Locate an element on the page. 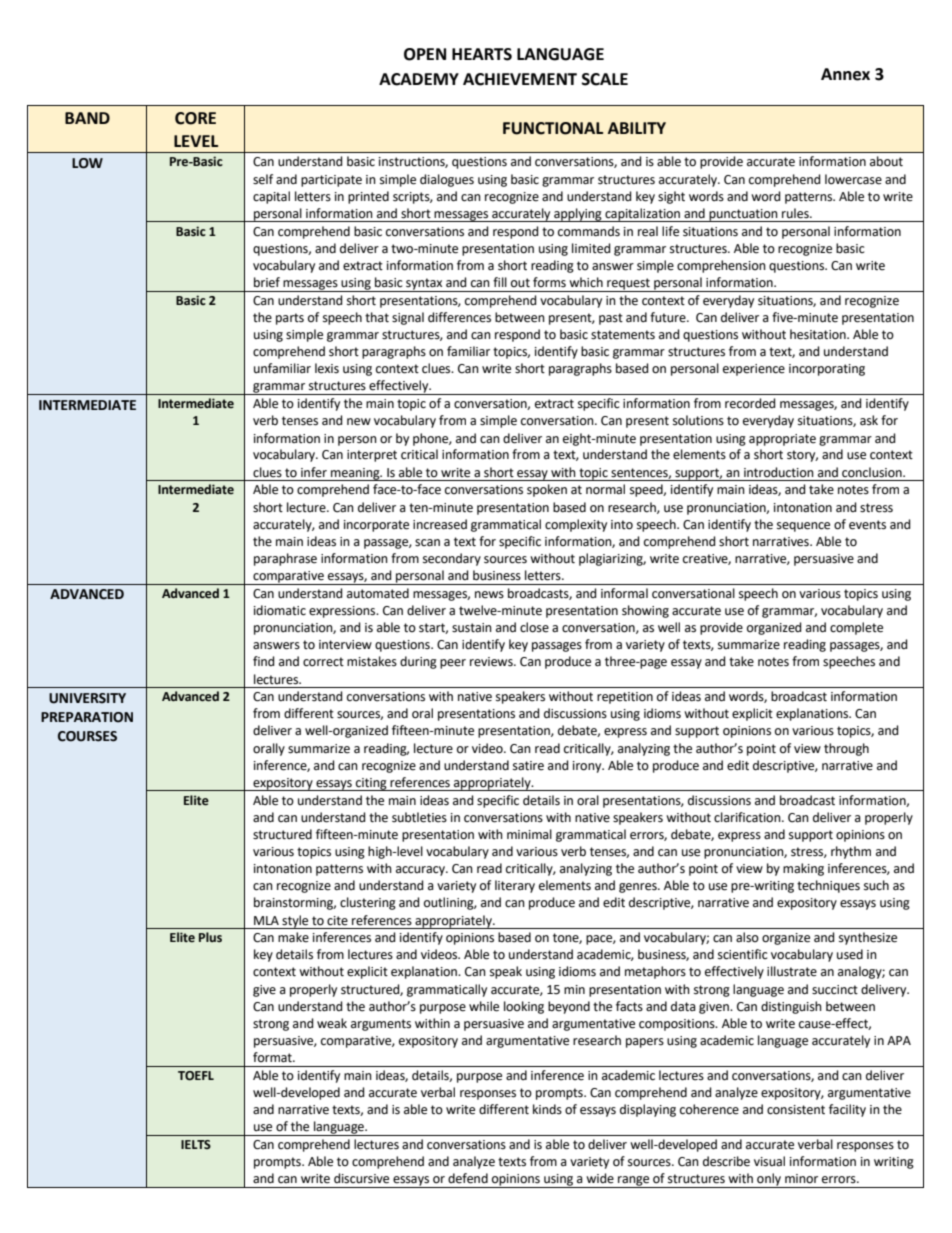 The height and width of the page is (1233, 952). Plus is located at coordinates (210, 937).
